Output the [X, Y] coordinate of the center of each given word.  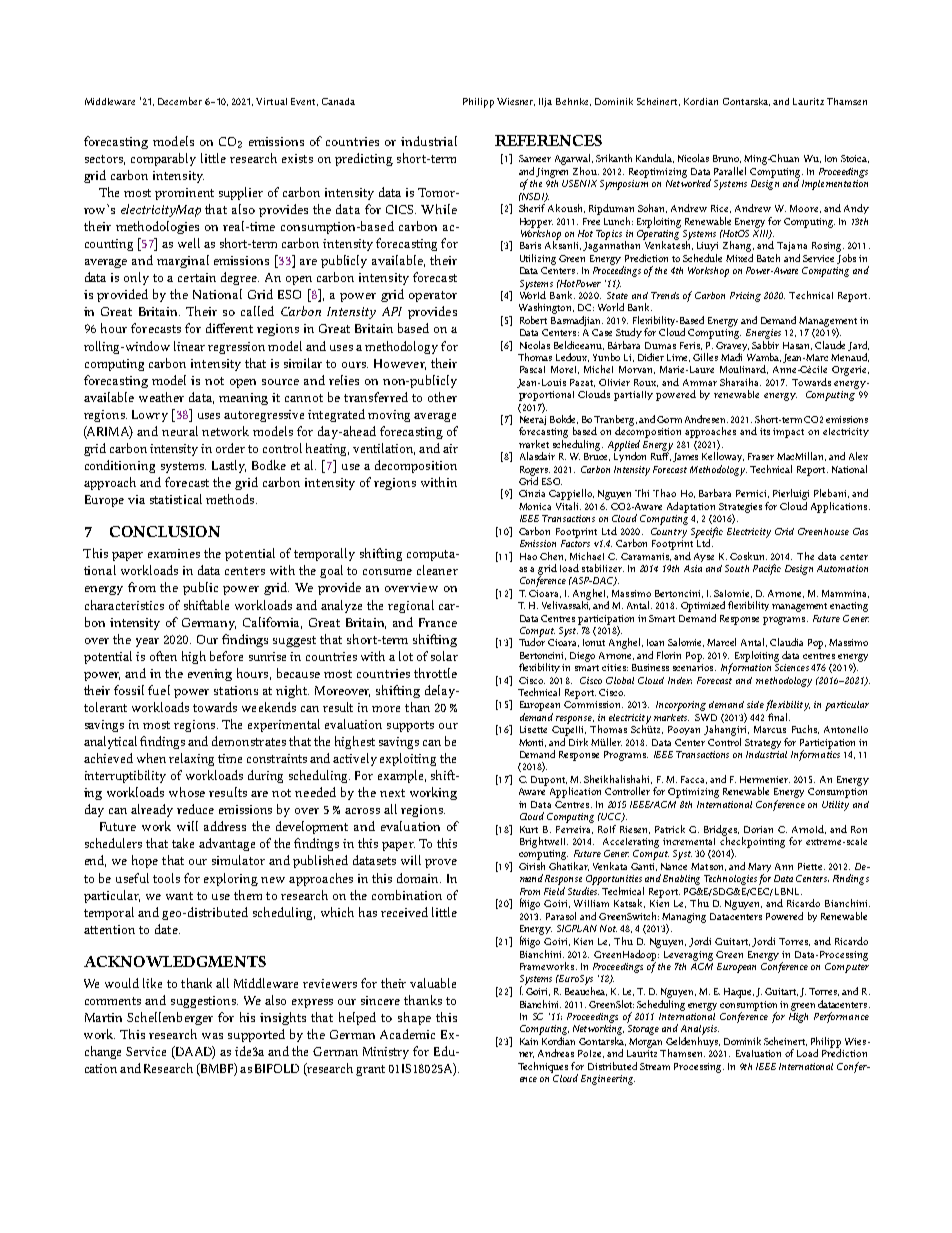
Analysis [700, 1030]
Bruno [727, 159]
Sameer [535, 158]
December [180, 101]
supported [256, 1035]
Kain [529, 1041]
